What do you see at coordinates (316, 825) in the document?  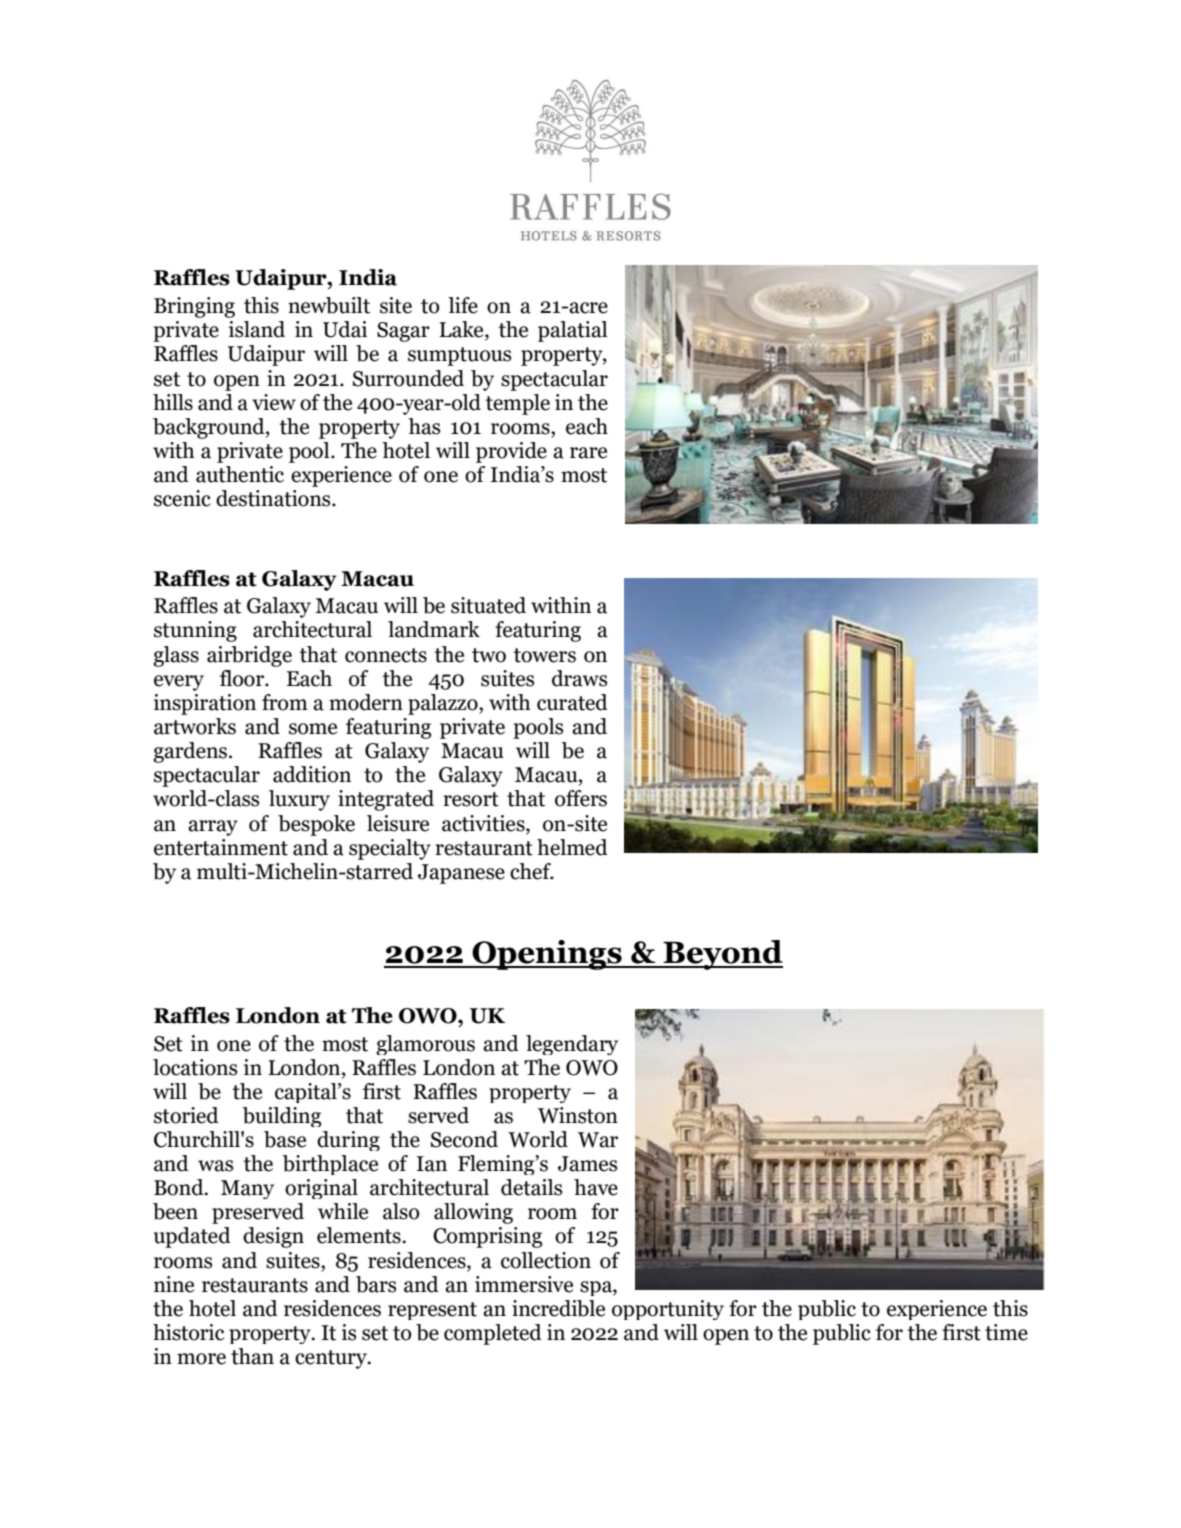 I see `bespoke` at bounding box center [316, 825].
